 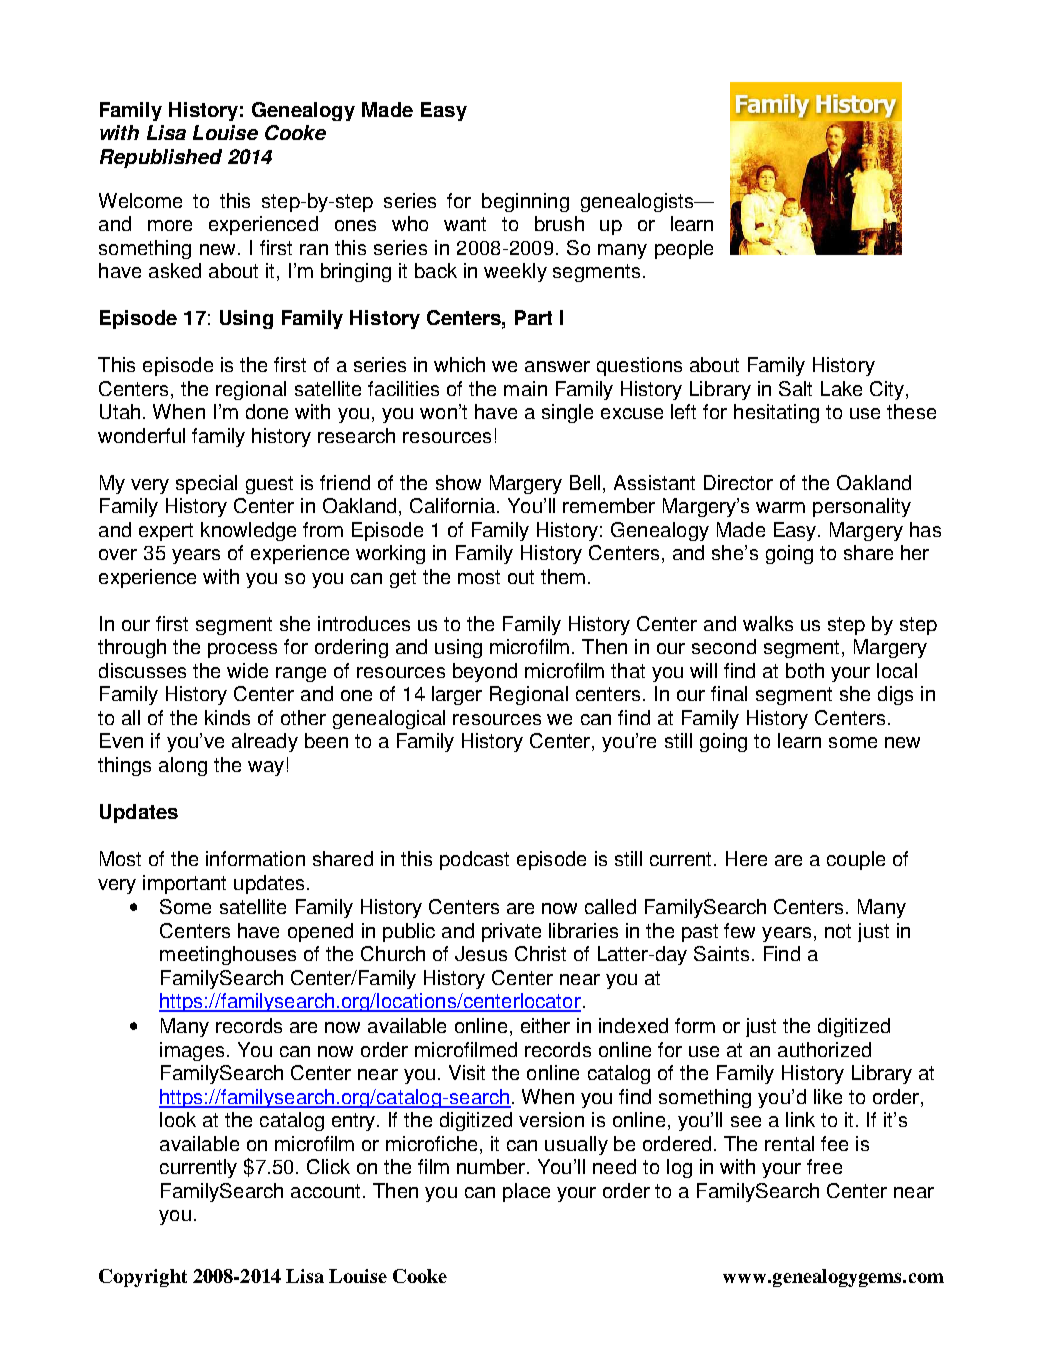 I want to click on personality, so click(x=862, y=507).
